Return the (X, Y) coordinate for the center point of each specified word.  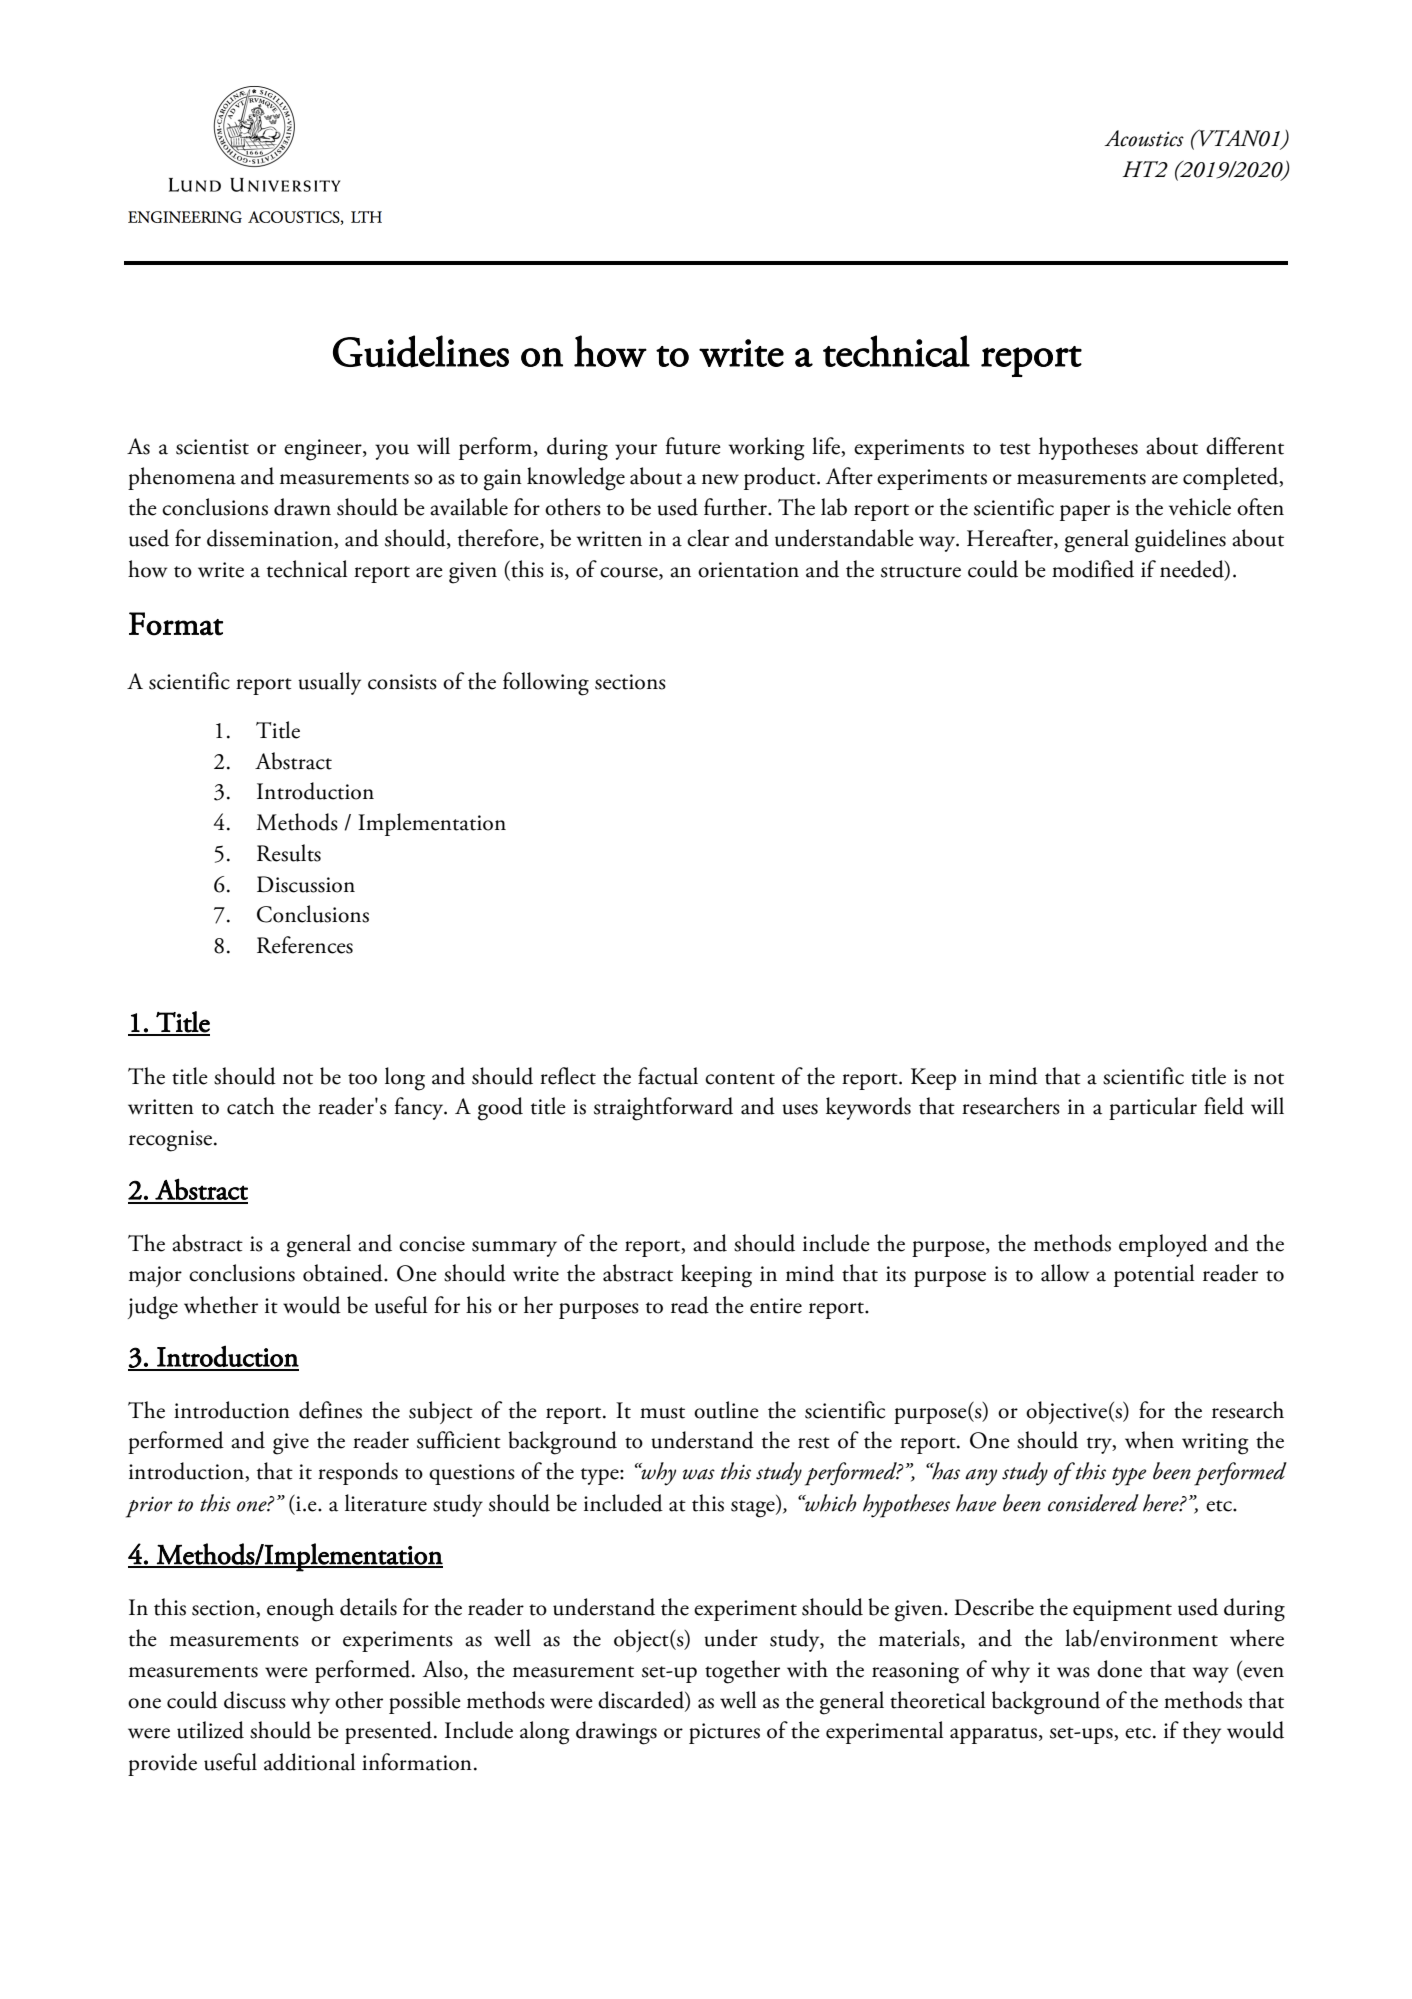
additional (310, 1762)
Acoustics (1144, 138)
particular (1153, 1108)
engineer (324, 450)
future (693, 446)
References (305, 945)
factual (668, 1076)
